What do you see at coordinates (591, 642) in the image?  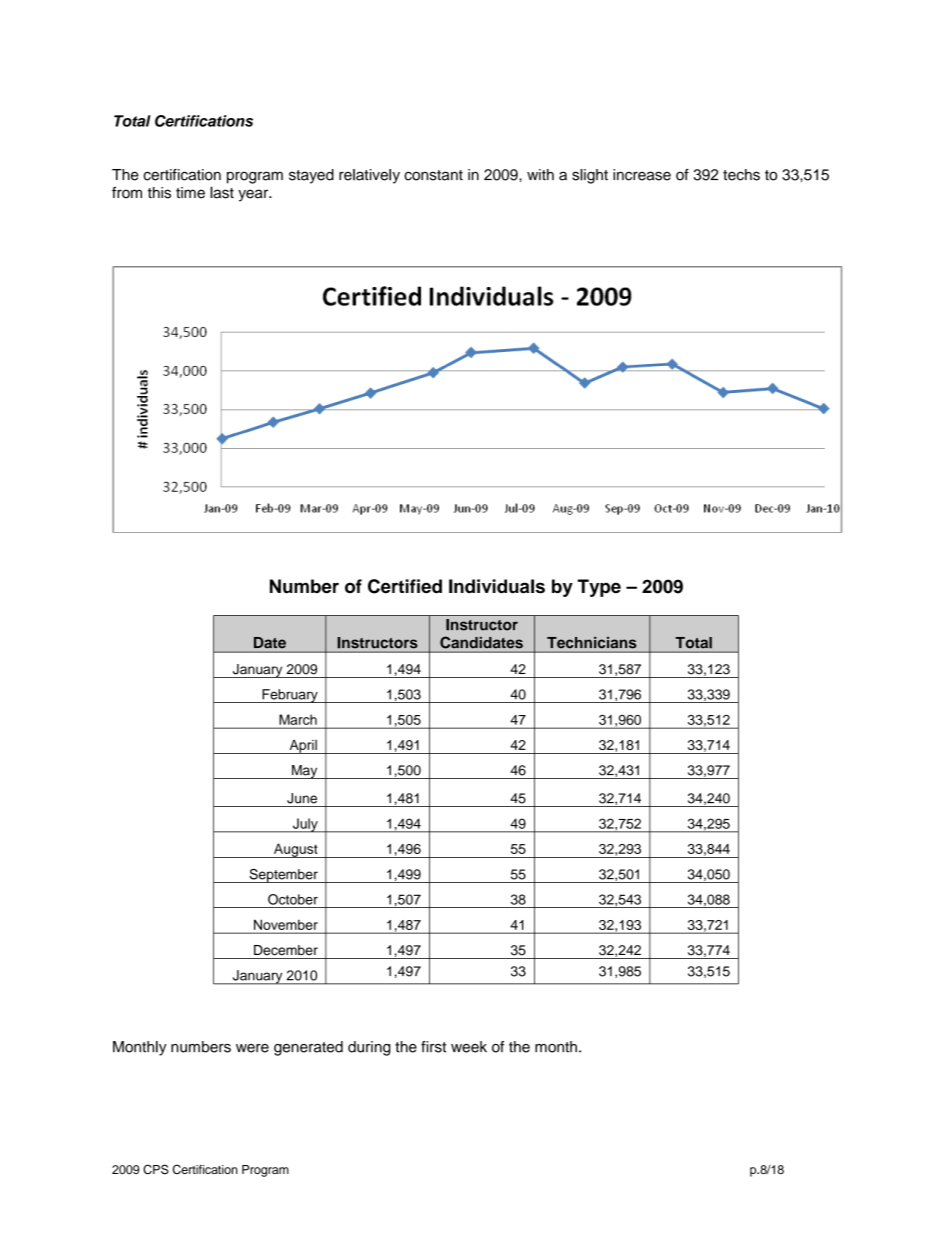 I see `Technicians` at bounding box center [591, 642].
